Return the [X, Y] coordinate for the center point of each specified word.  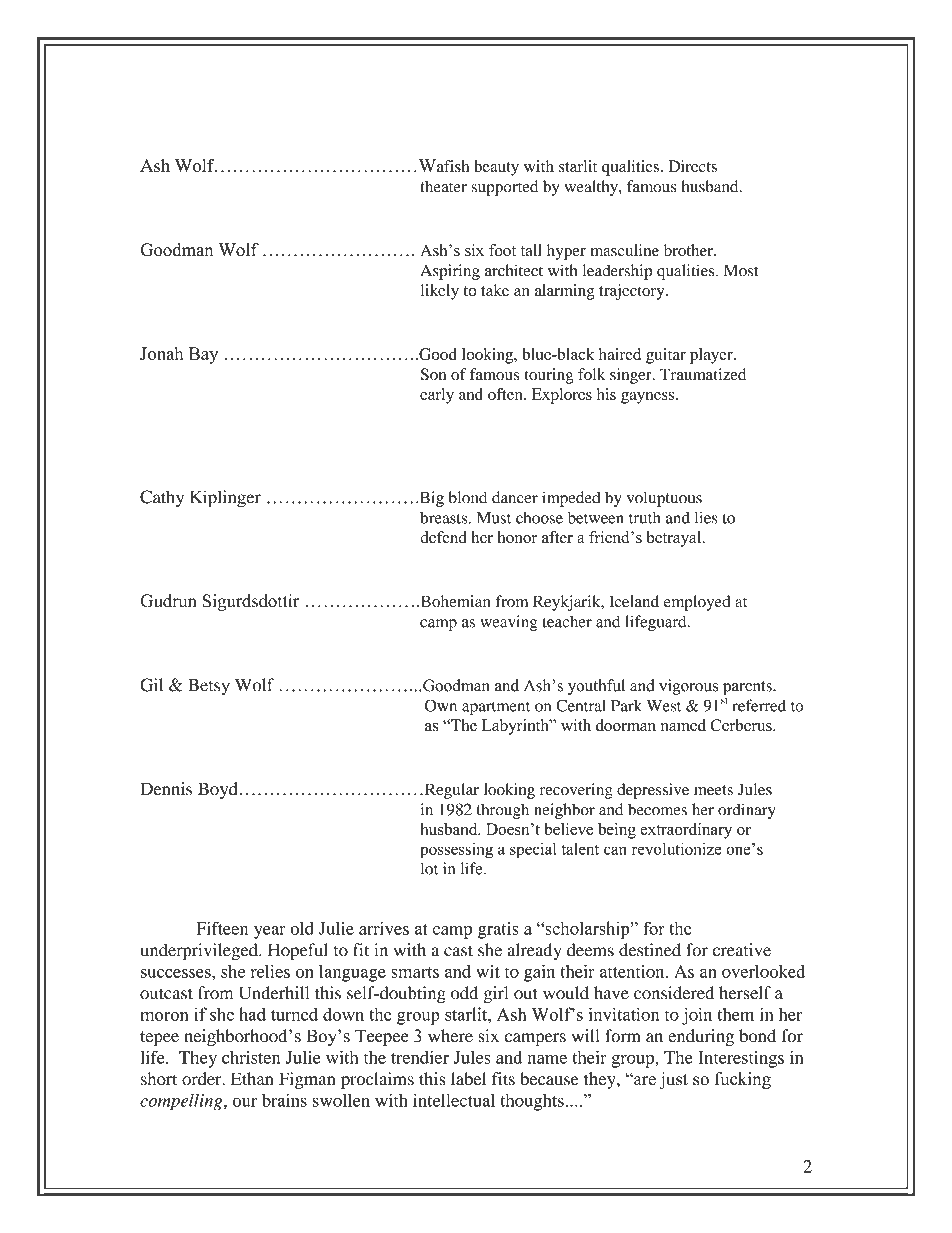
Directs [692, 166]
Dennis [166, 789]
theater [443, 186]
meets [713, 790]
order [203, 1079]
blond [468, 497]
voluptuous [664, 499]
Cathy [162, 499]
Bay [203, 355]
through [503, 811]
